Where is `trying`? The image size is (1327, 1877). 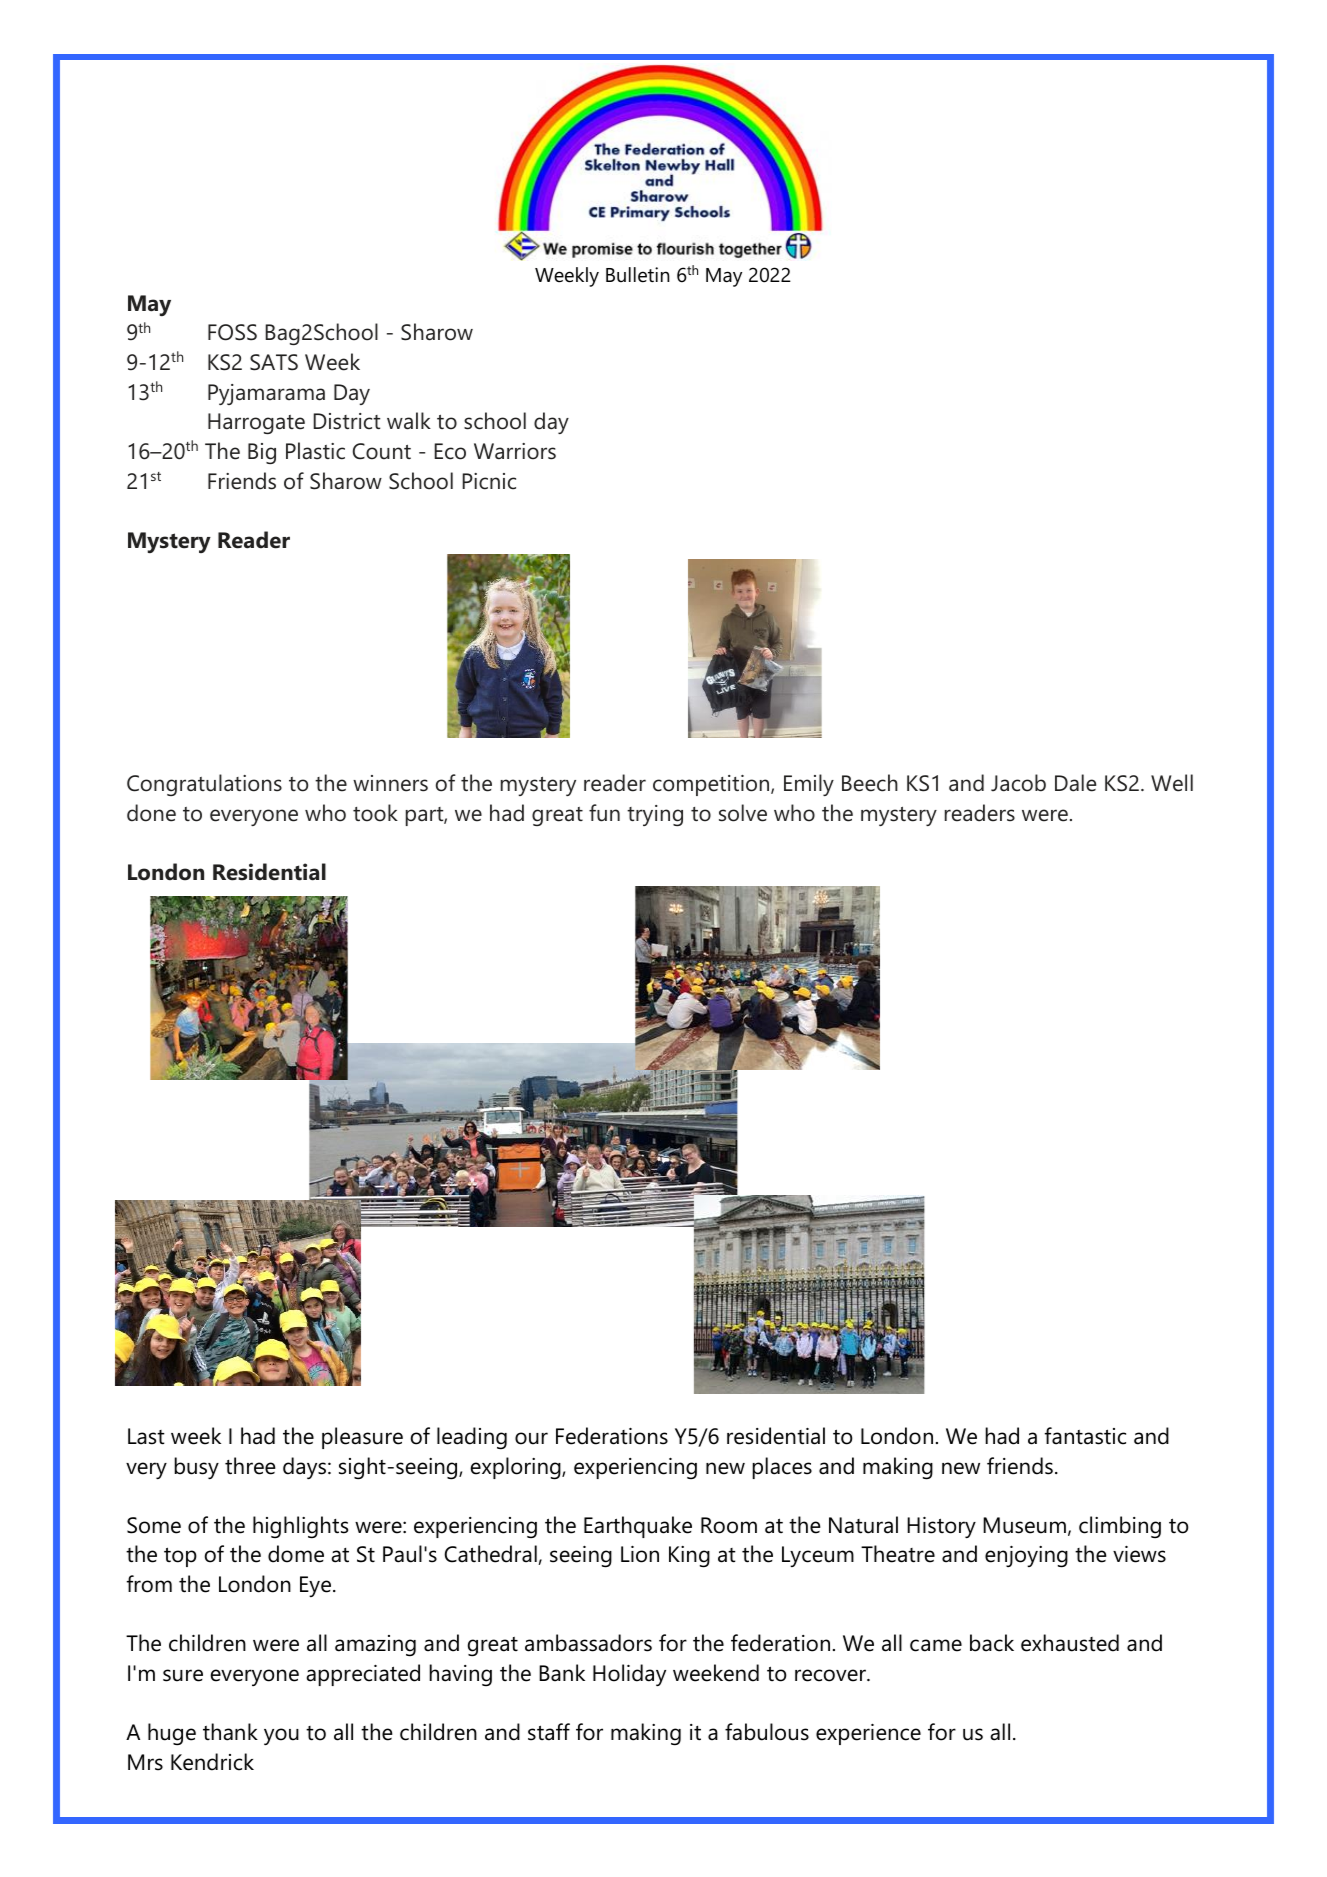
trying is located at coordinates (655, 815).
